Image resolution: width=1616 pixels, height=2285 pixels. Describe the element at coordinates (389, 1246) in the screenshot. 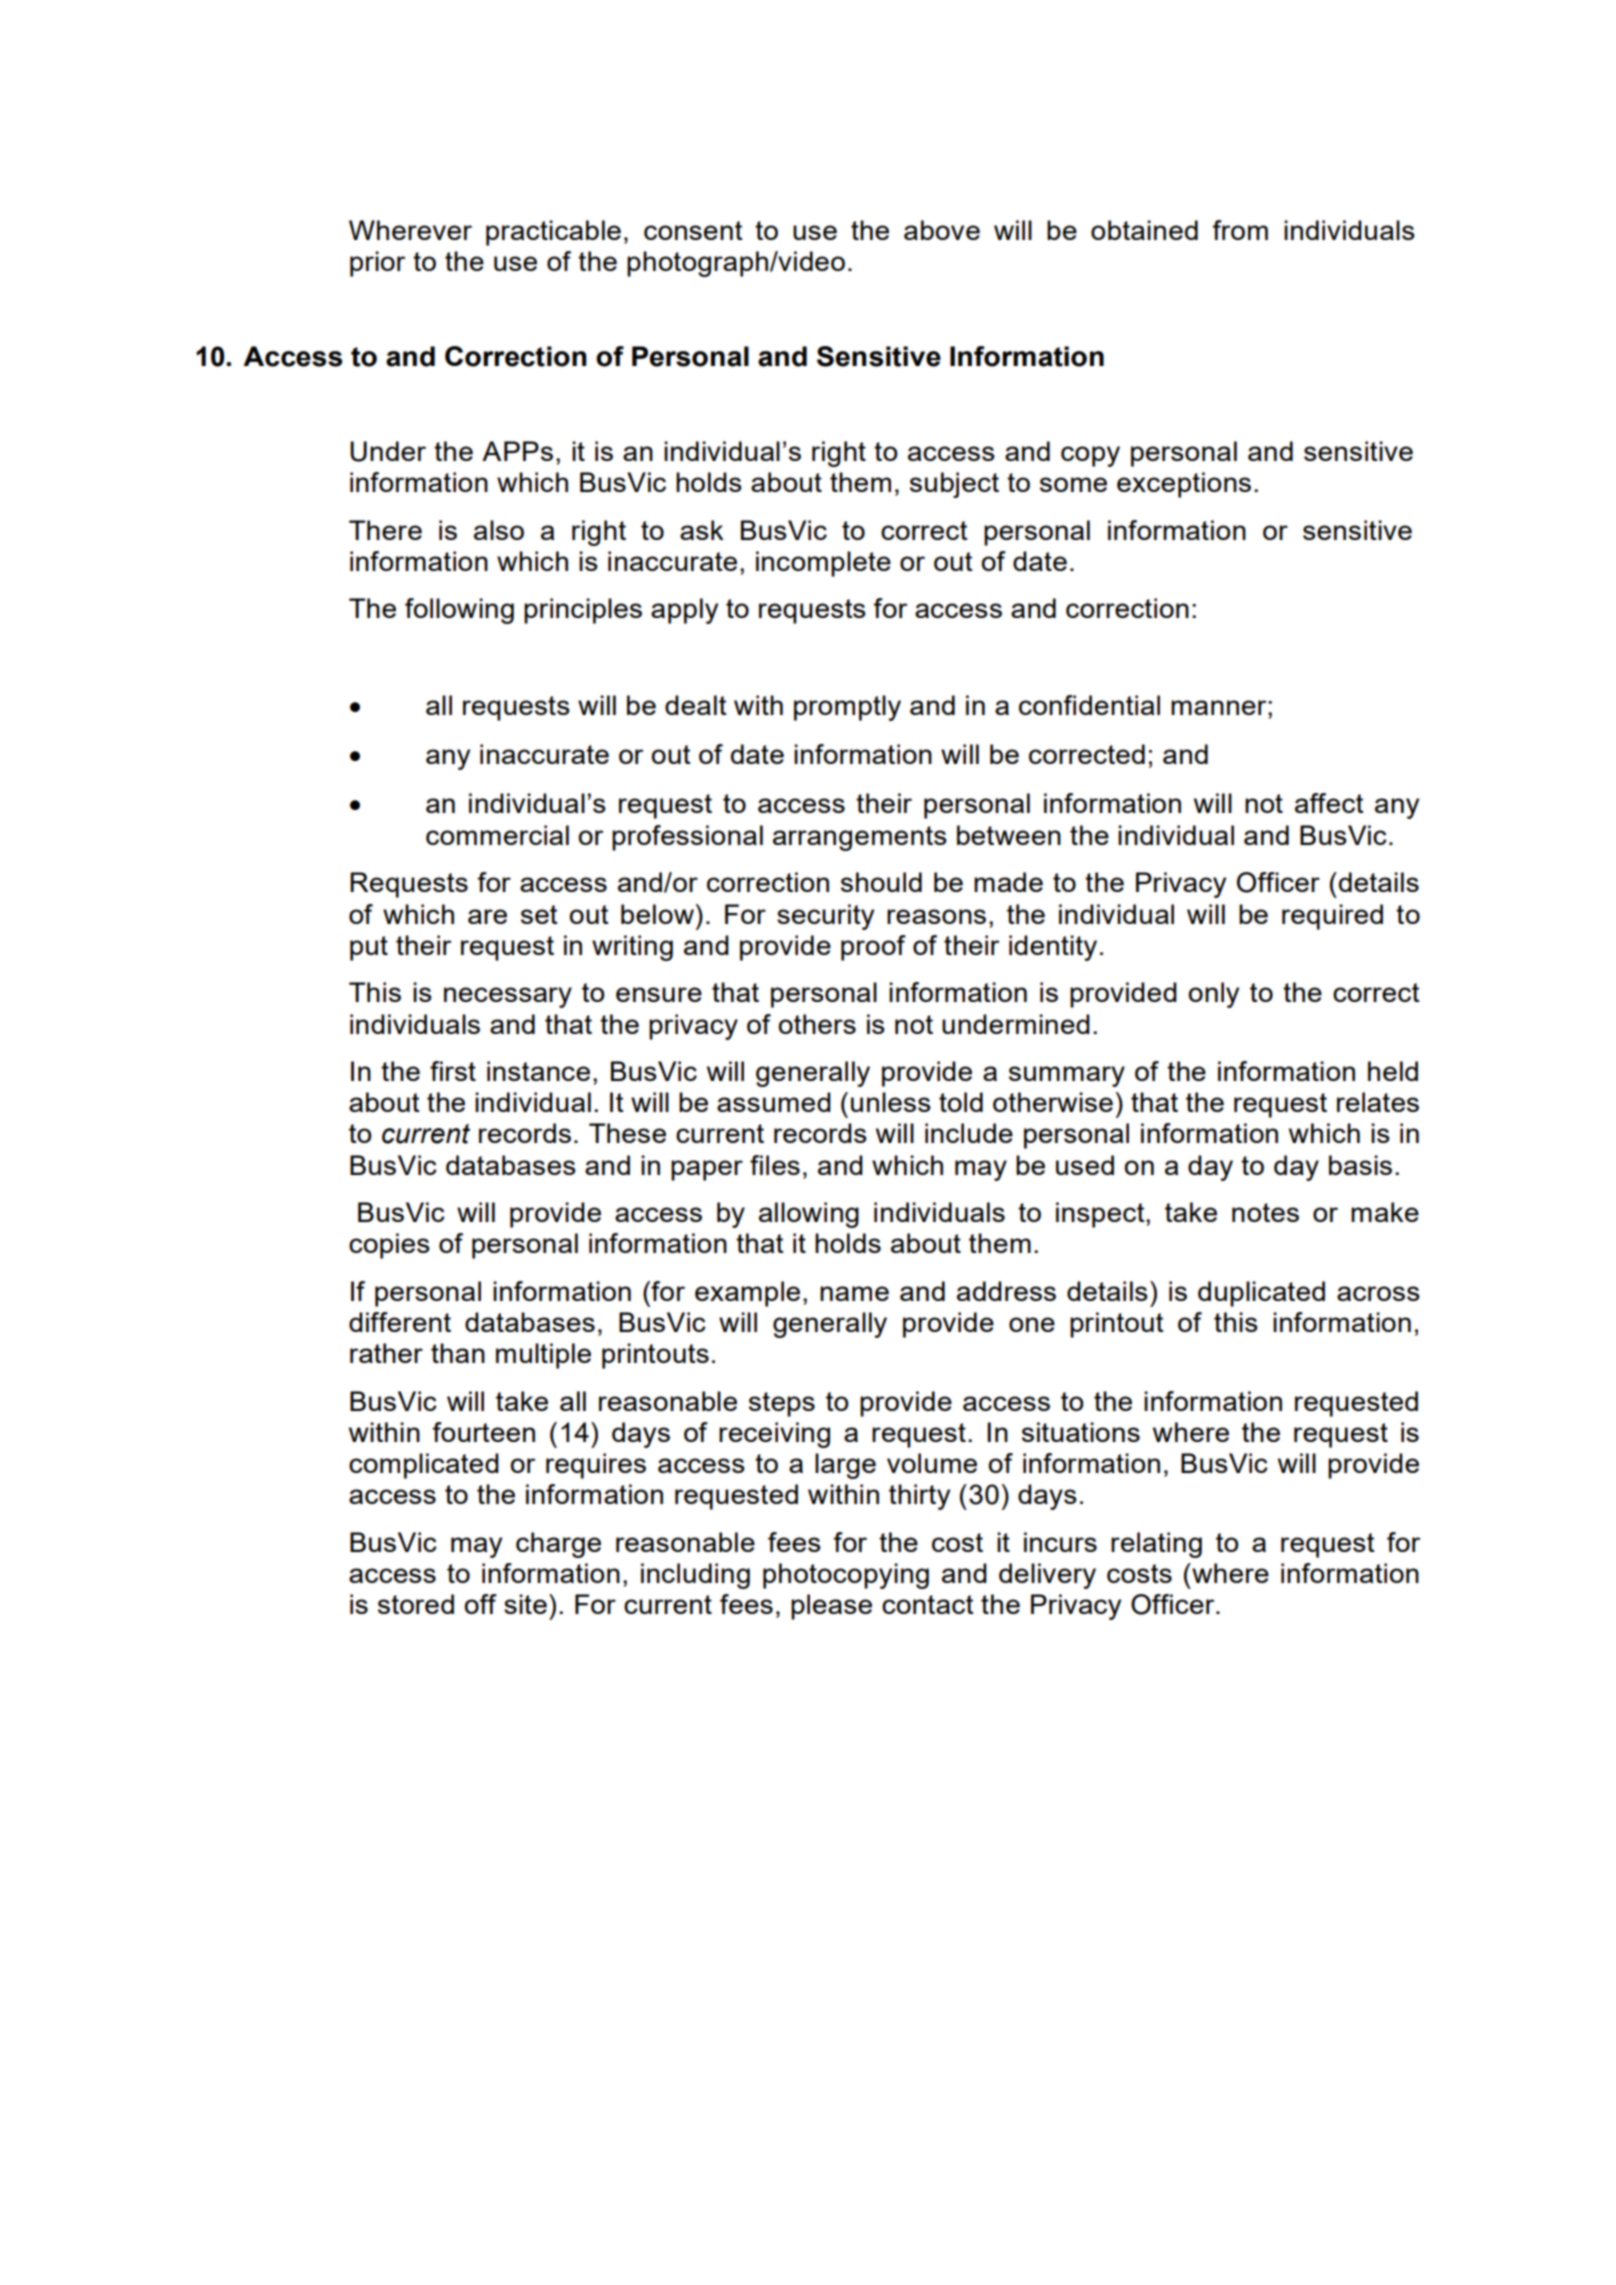

I see `copies` at that location.
